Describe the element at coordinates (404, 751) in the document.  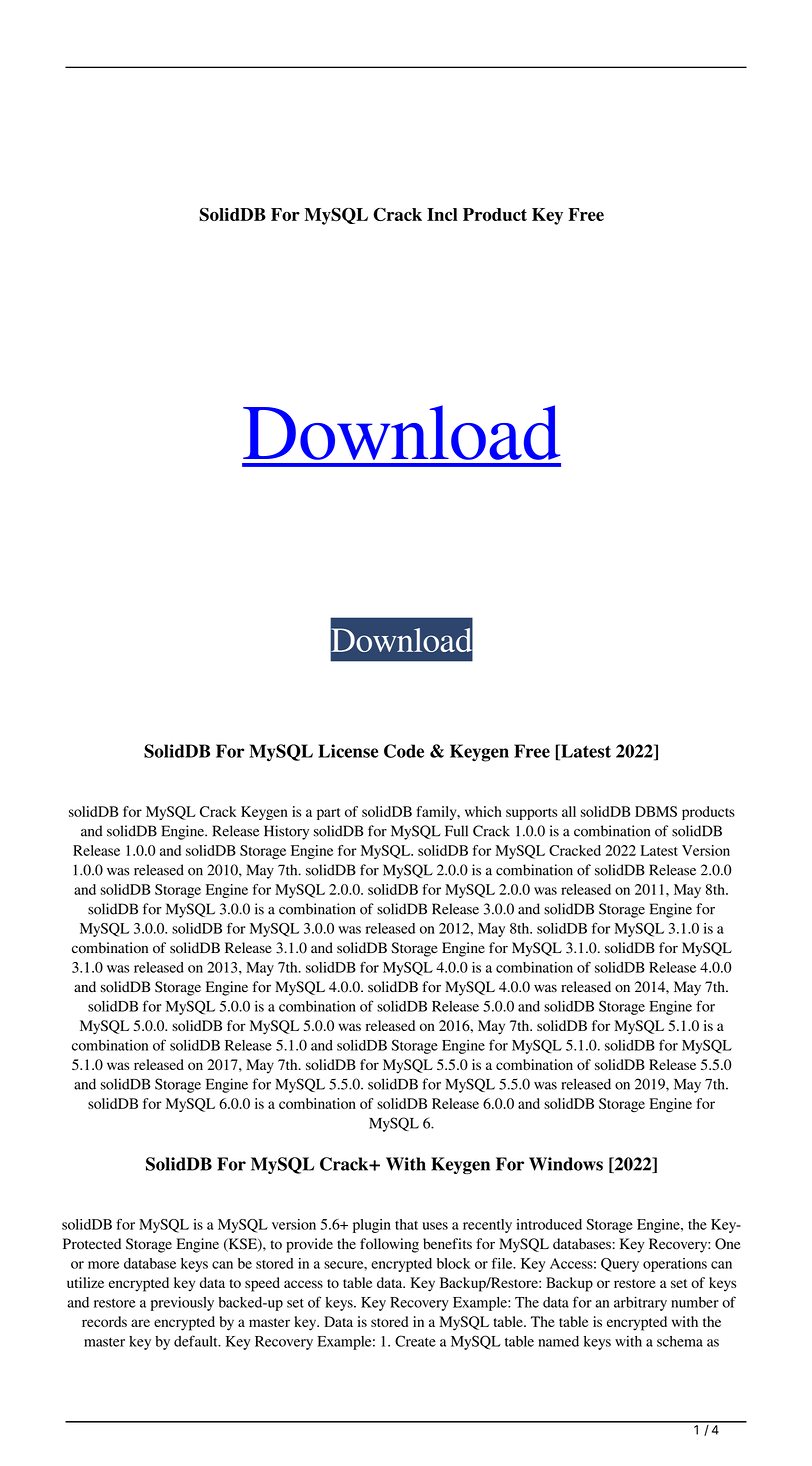
I see `Code` at that location.
